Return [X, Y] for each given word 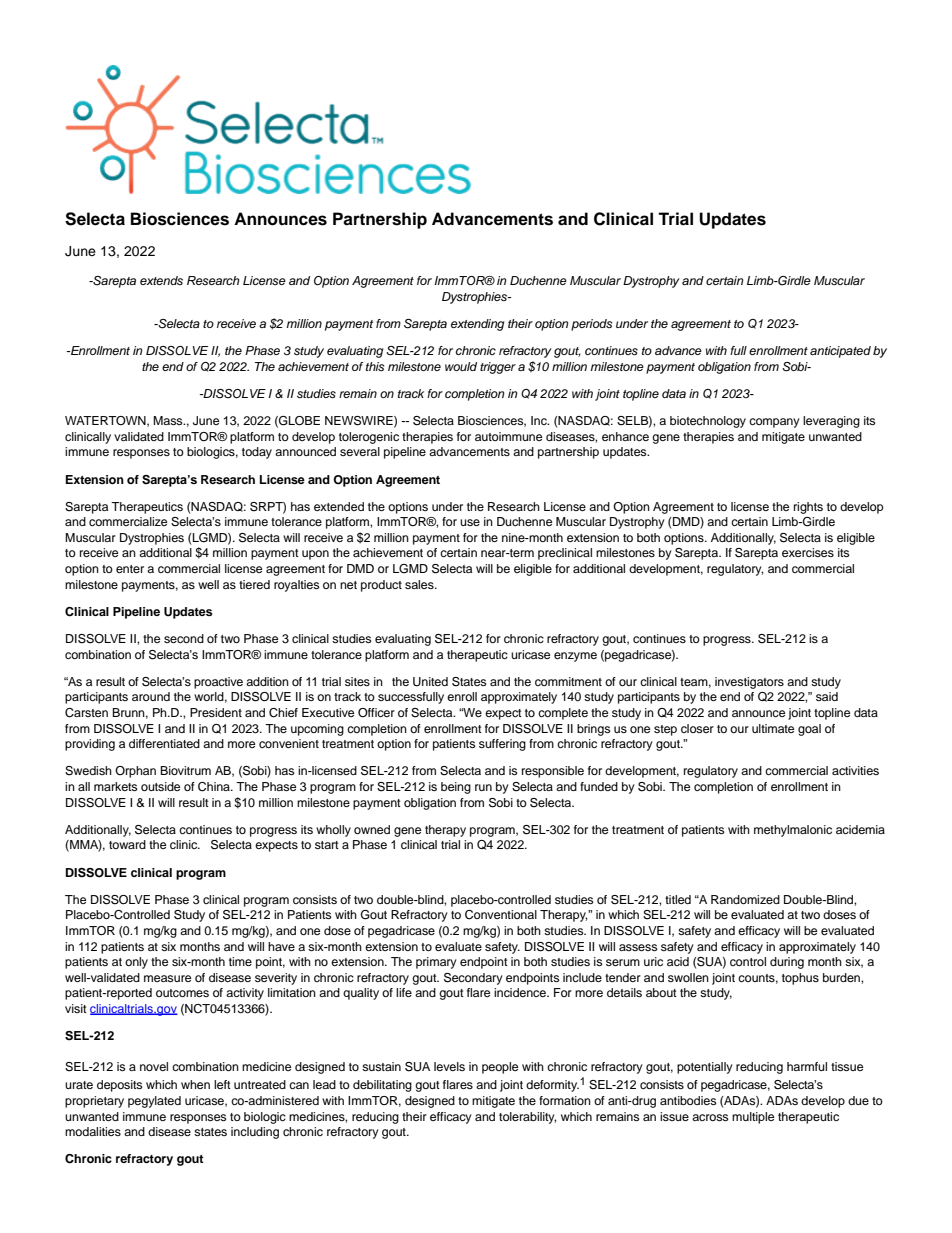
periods [591, 325]
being [456, 788]
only [136, 963]
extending [477, 325]
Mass [169, 420]
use [470, 522]
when [195, 1084]
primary [436, 963]
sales [420, 584]
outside [160, 786]
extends [161, 280]
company [774, 423]
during [787, 963]
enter [130, 569]
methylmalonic [793, 831]
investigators [749, 683]
